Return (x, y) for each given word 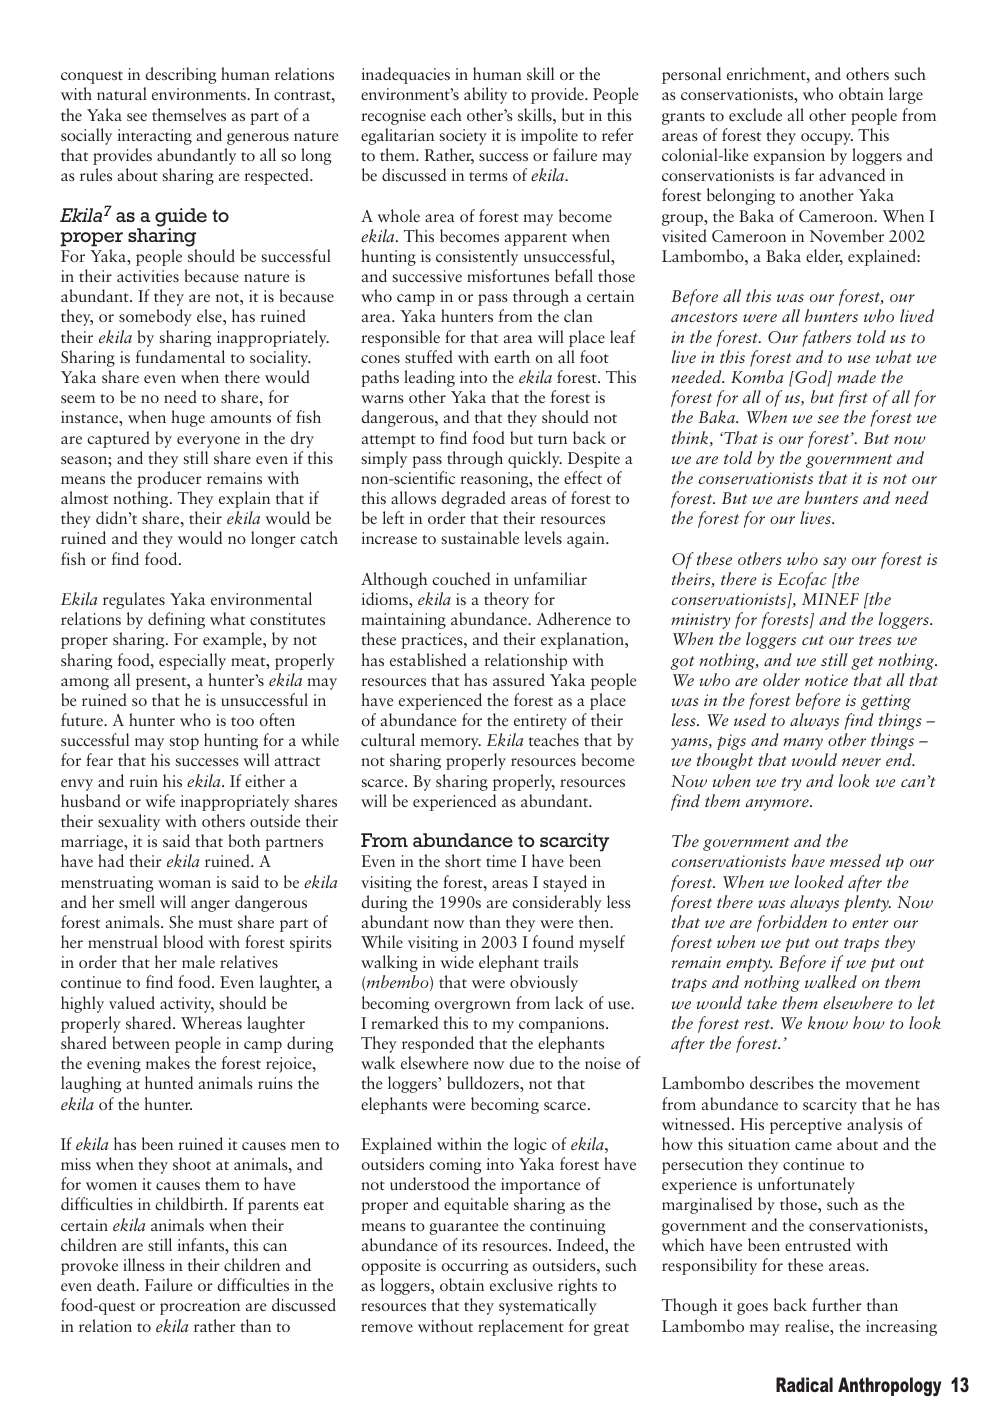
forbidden (792, 923)
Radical (804, 1384)
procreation (200, 1307)
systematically (548, 1306)
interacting (155, 137)
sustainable (480, 537)
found (553, 941)
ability (485, 95)
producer (169, 479)
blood (183, 941)
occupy (827, 139)
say (834, 563)
